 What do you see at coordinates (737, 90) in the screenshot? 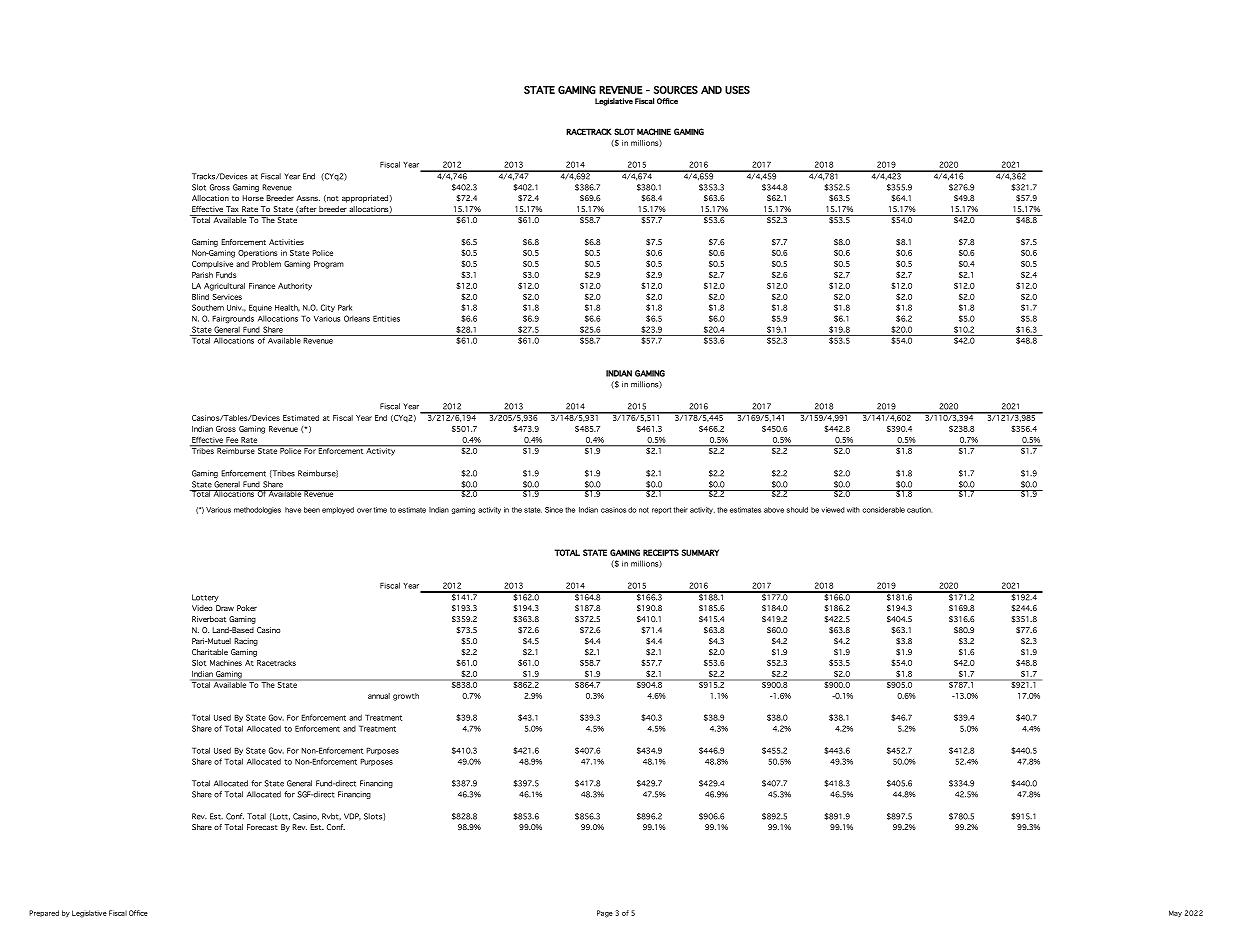
I see `USES` at bounding box center [737, 90].
